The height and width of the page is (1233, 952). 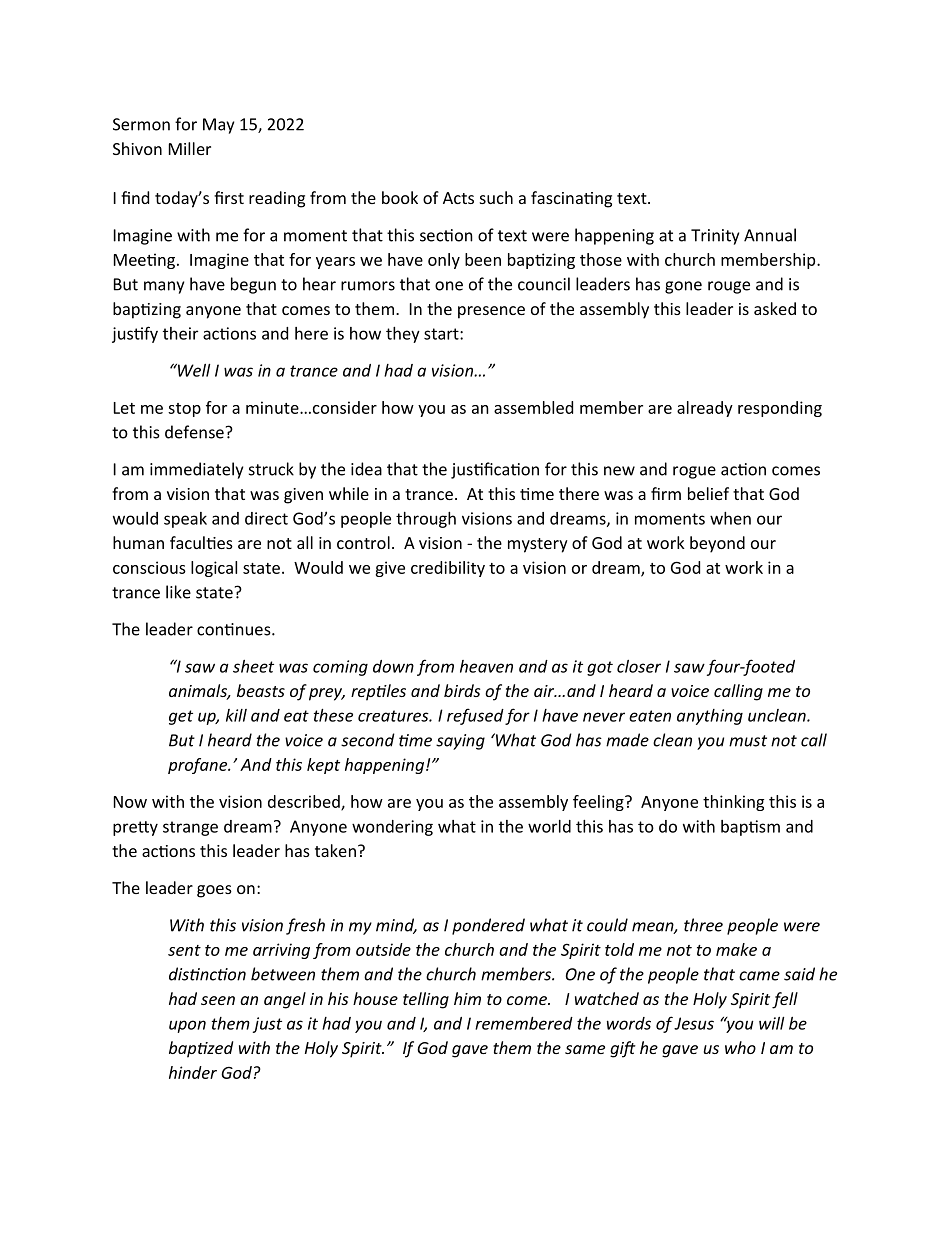 I want to click on assembled, so click(x=533, y=407).
